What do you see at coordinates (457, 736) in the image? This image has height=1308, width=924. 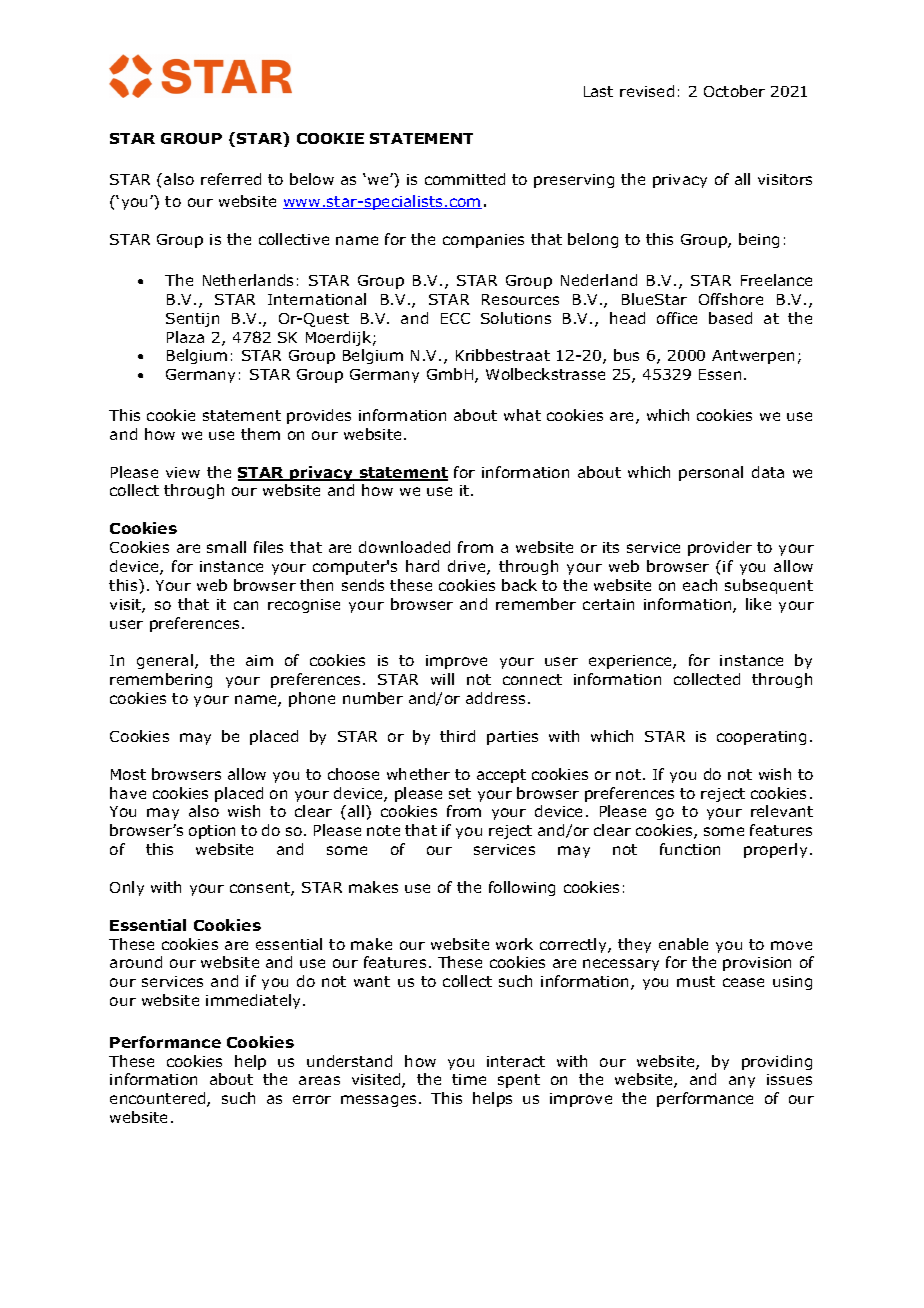 I see `third` at bounding box center [457, 736].
